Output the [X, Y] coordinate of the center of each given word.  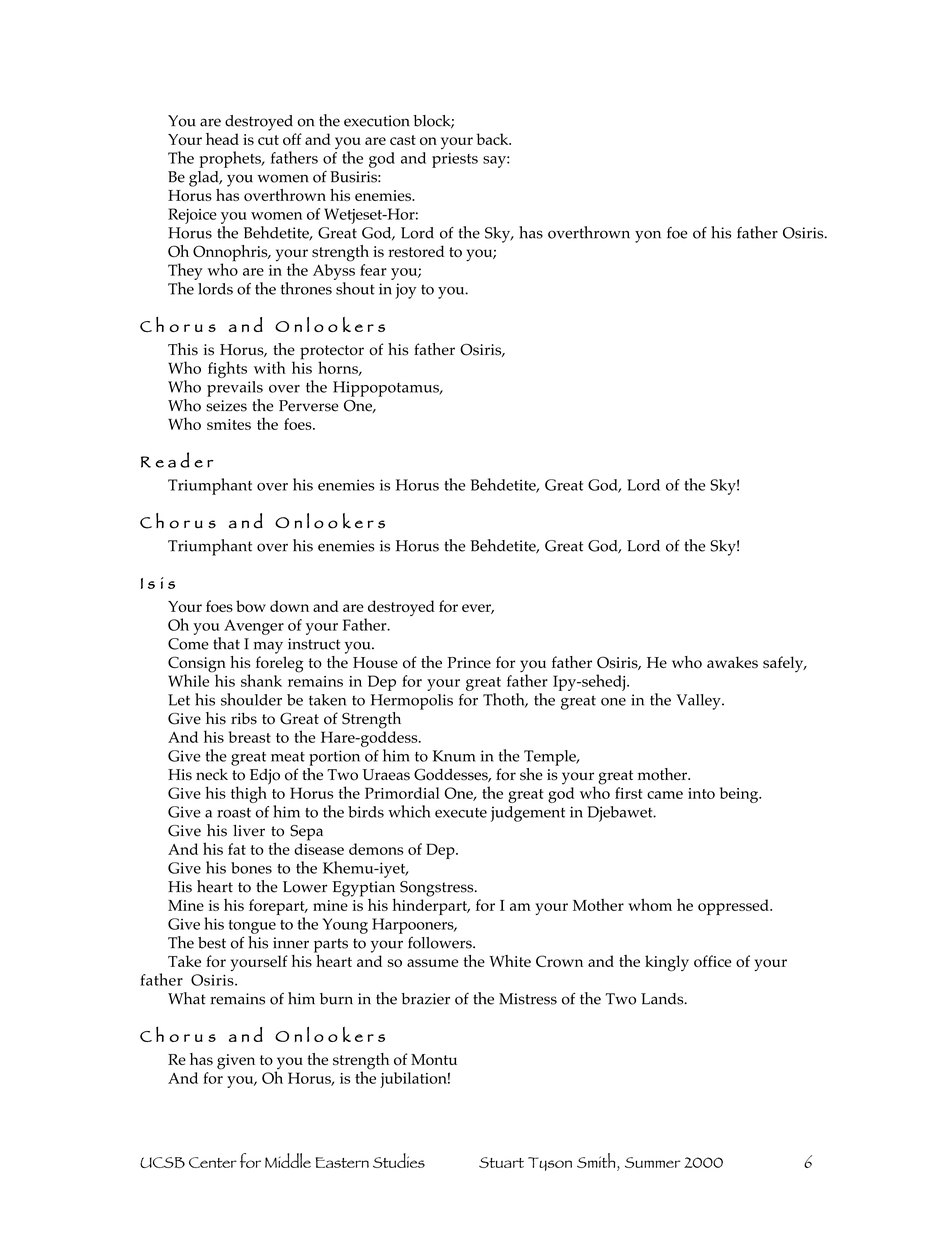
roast [234, 813]
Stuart [501, 1162]
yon [648, 236]
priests [455, 160]
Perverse [309, 406]
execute [461, 813]
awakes [732, 662]
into [701, 793]
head [222, 139]
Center [213, 1162]
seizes [226, 406]
